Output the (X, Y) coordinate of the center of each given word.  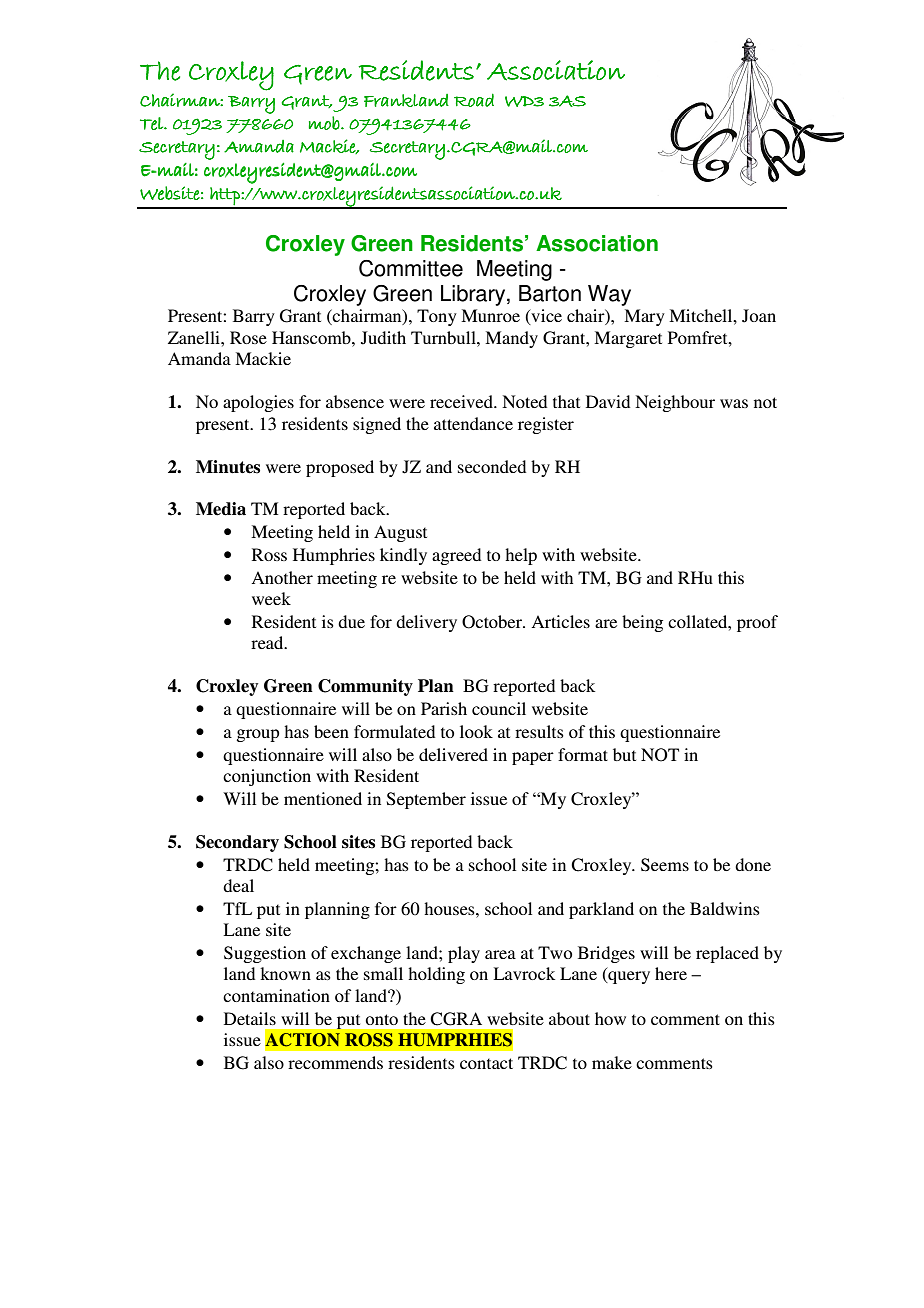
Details (250, 1018)
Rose (248, 337)
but (624, 754)
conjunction (267, 777)
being (642, 623)
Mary (644, 317)
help (521, 556)
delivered (453, 754)
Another (282, 577)
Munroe (490, 315)
